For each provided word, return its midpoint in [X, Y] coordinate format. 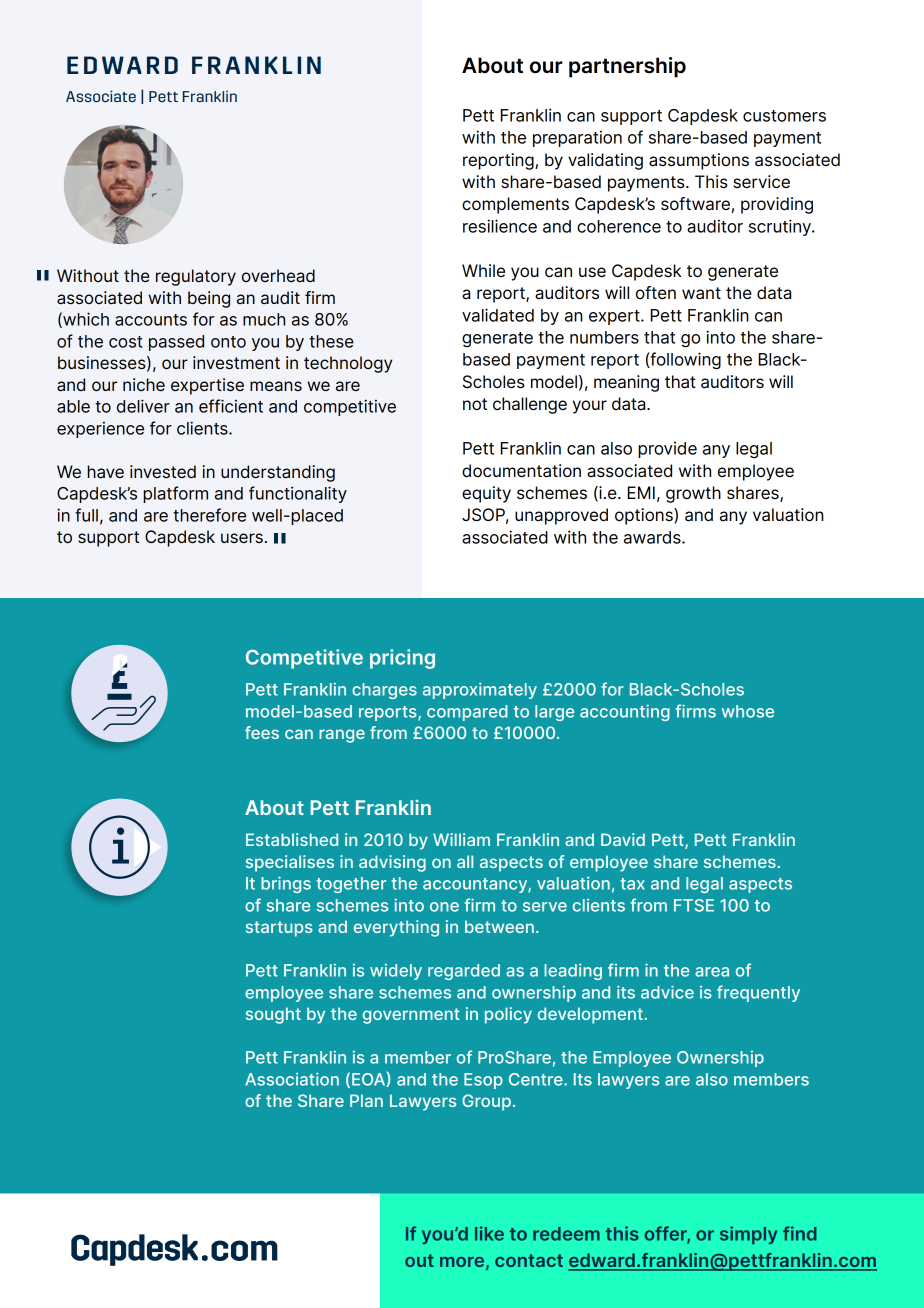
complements [515, 205]
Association [292, 1079]
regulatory [196, 277]
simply [748, 1235]
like [489, 1233]
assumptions [699, 161]
